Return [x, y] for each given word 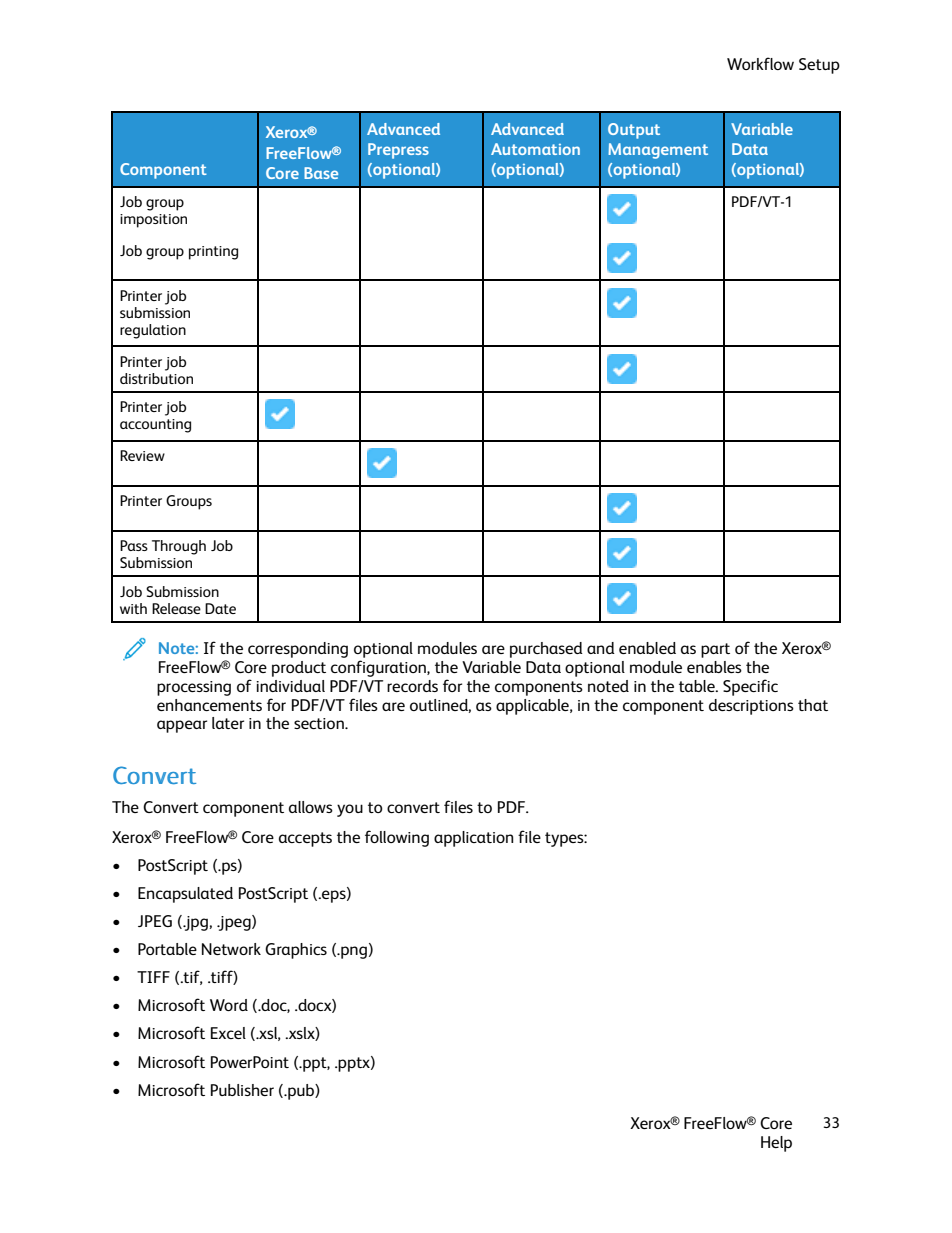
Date [220, 608]
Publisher [242, 1090]
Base [321, 173]
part [715, 650]
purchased [546, 650]
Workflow [760, 63]
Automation [535, 149]
